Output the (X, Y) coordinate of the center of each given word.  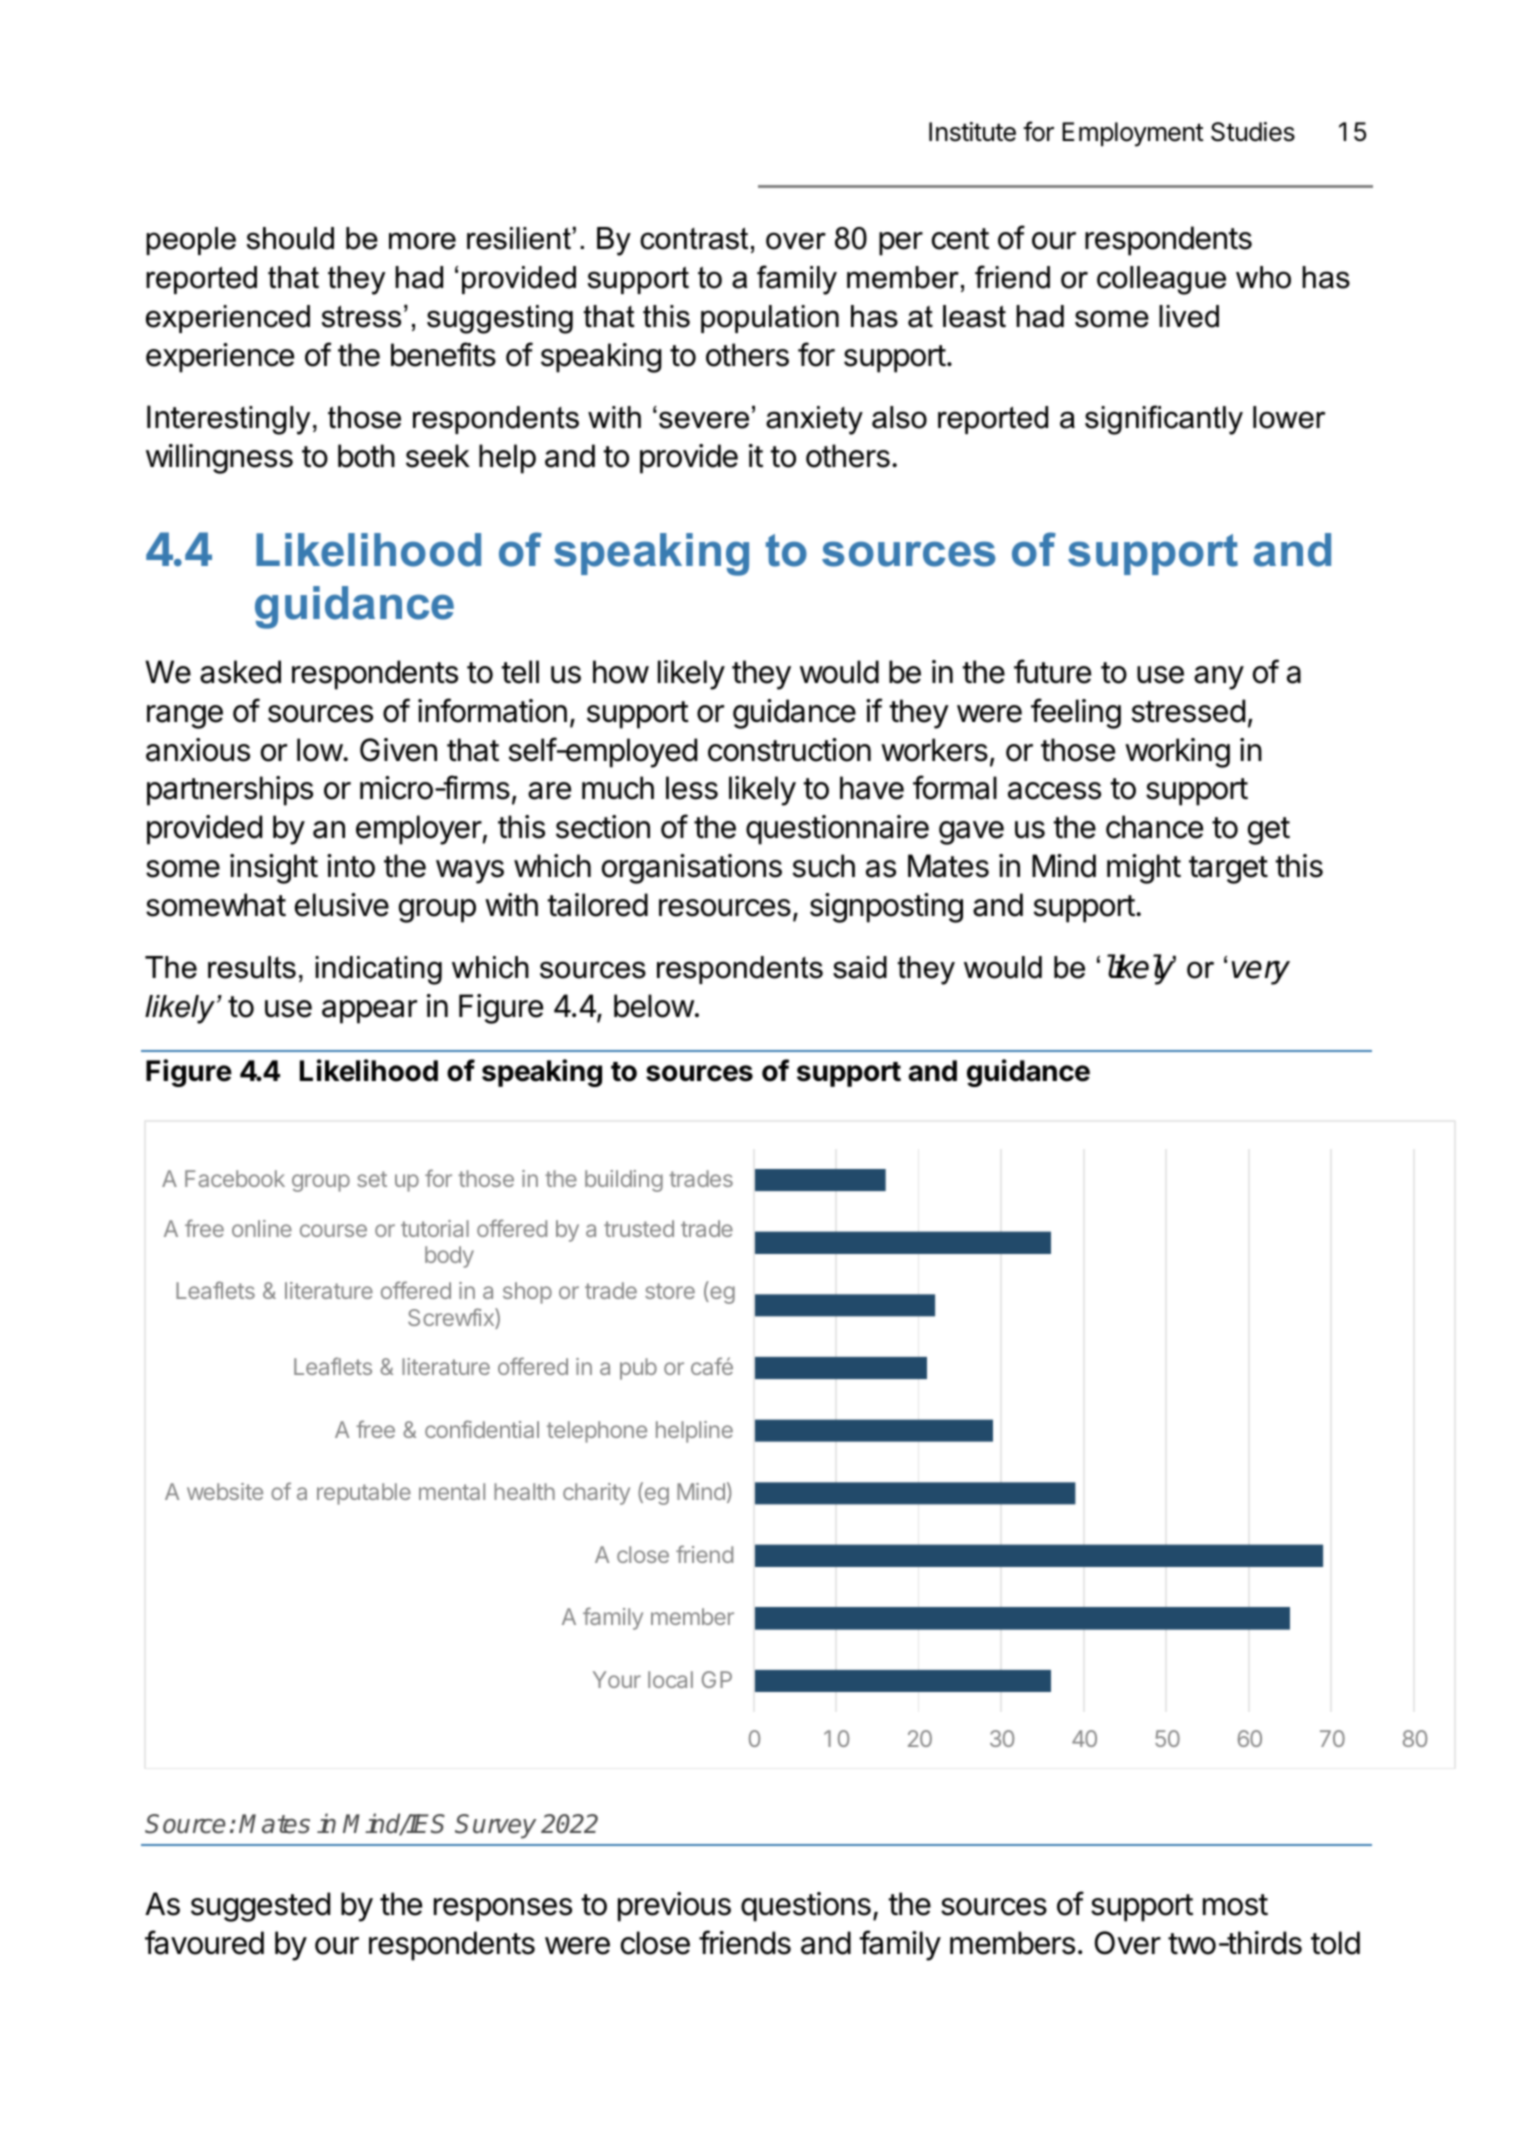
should (290, 238)
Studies (1253, 132)
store (670, 1291)
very (1261, 972)
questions (806, 1907)
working (1177, 753)
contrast (694, 238)
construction (789, 750)
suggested (260, 1907)
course (333, 1230)
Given (398, 750)
